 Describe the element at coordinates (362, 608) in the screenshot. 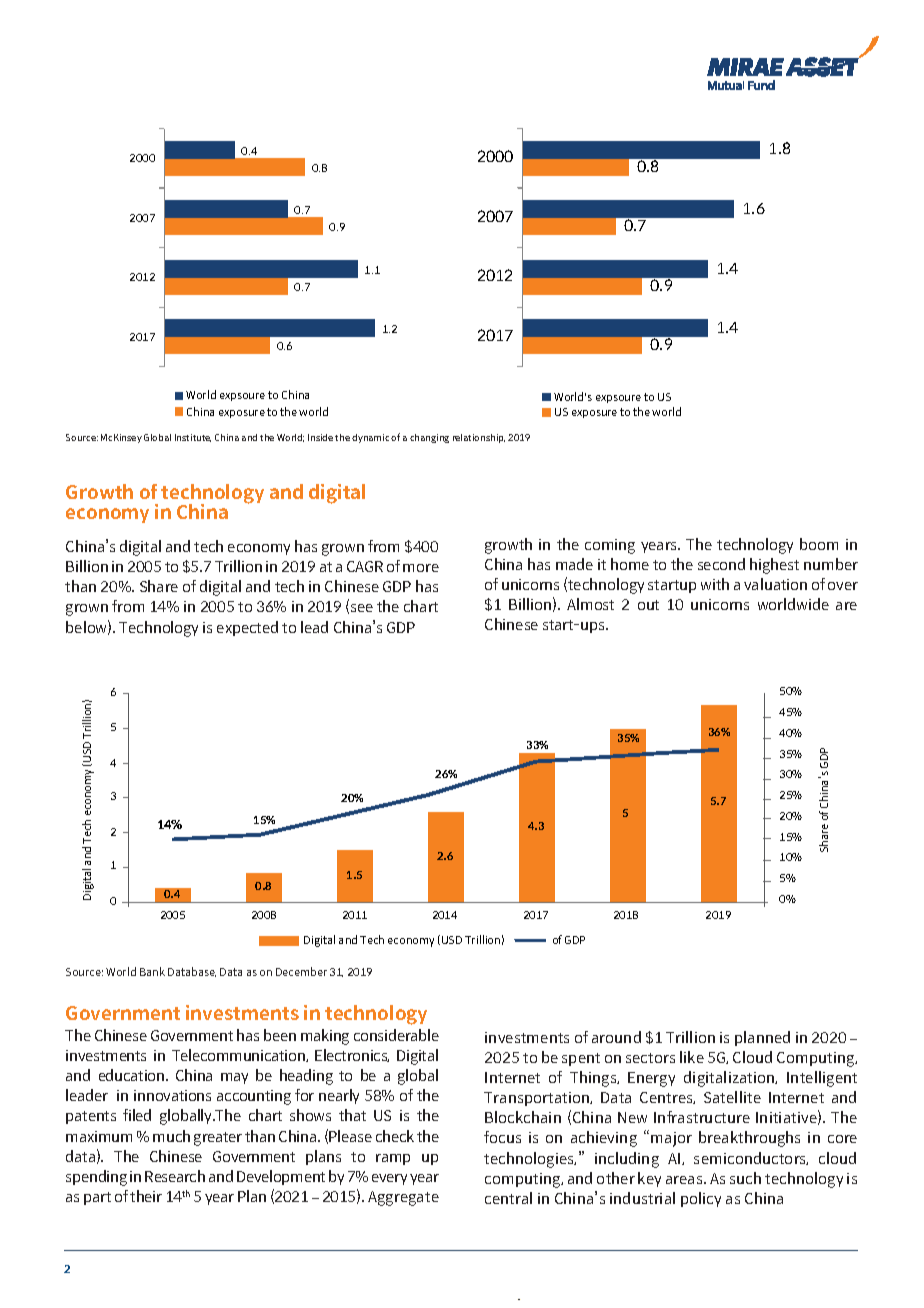

I see `see` at that location.
